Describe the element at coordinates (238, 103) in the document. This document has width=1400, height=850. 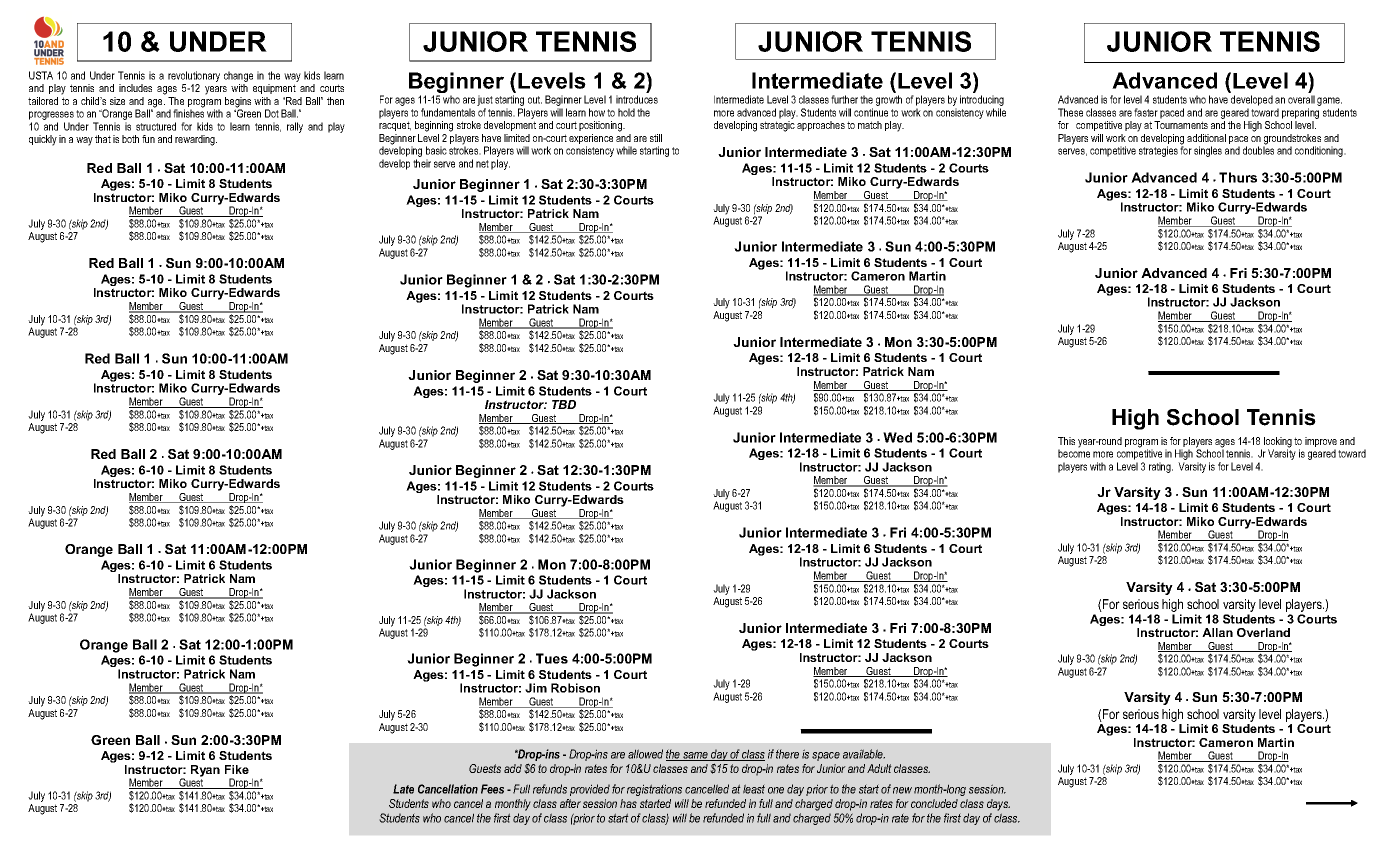
I see `begins` at that location.
